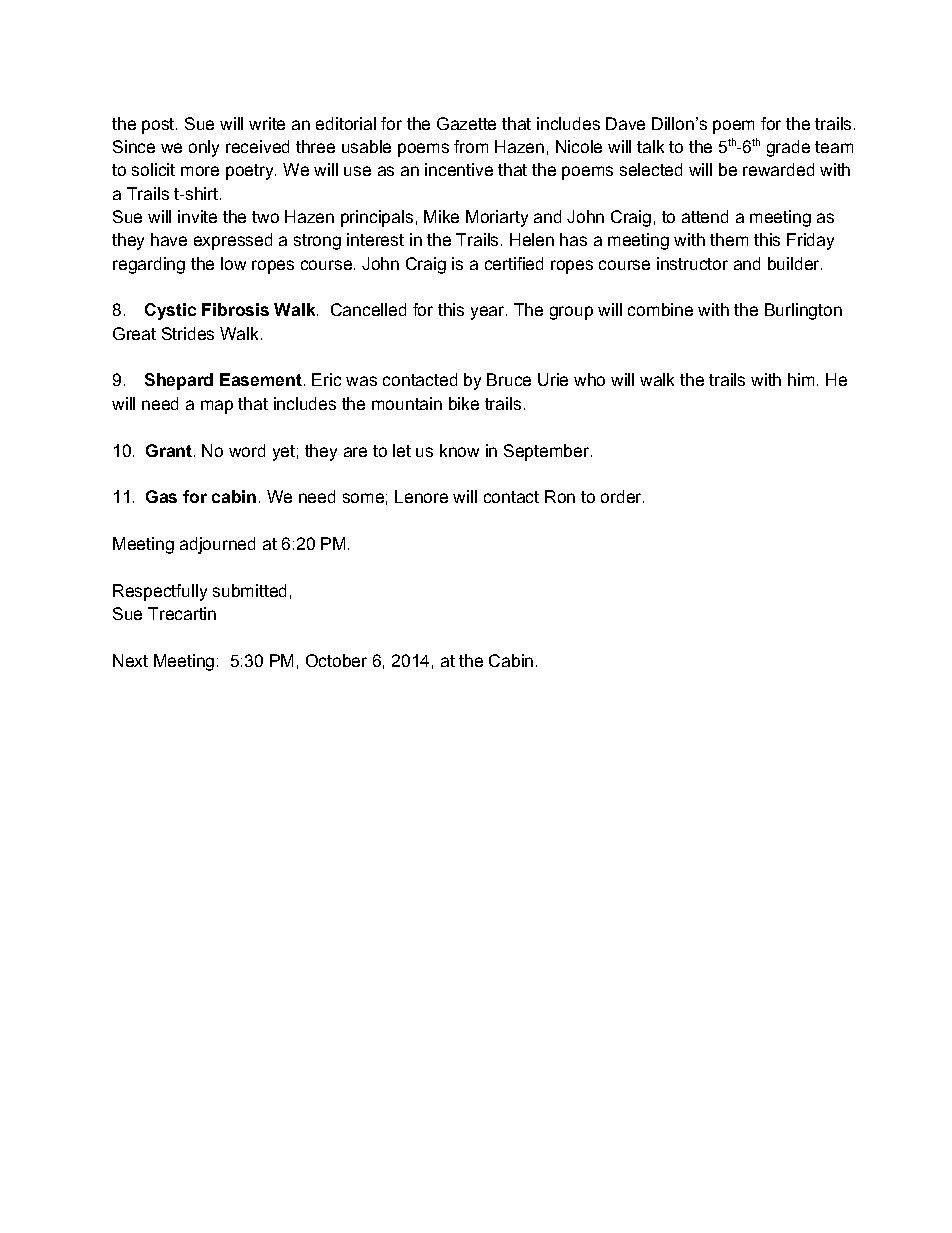  I want to click on Next, so click(130, 660).
